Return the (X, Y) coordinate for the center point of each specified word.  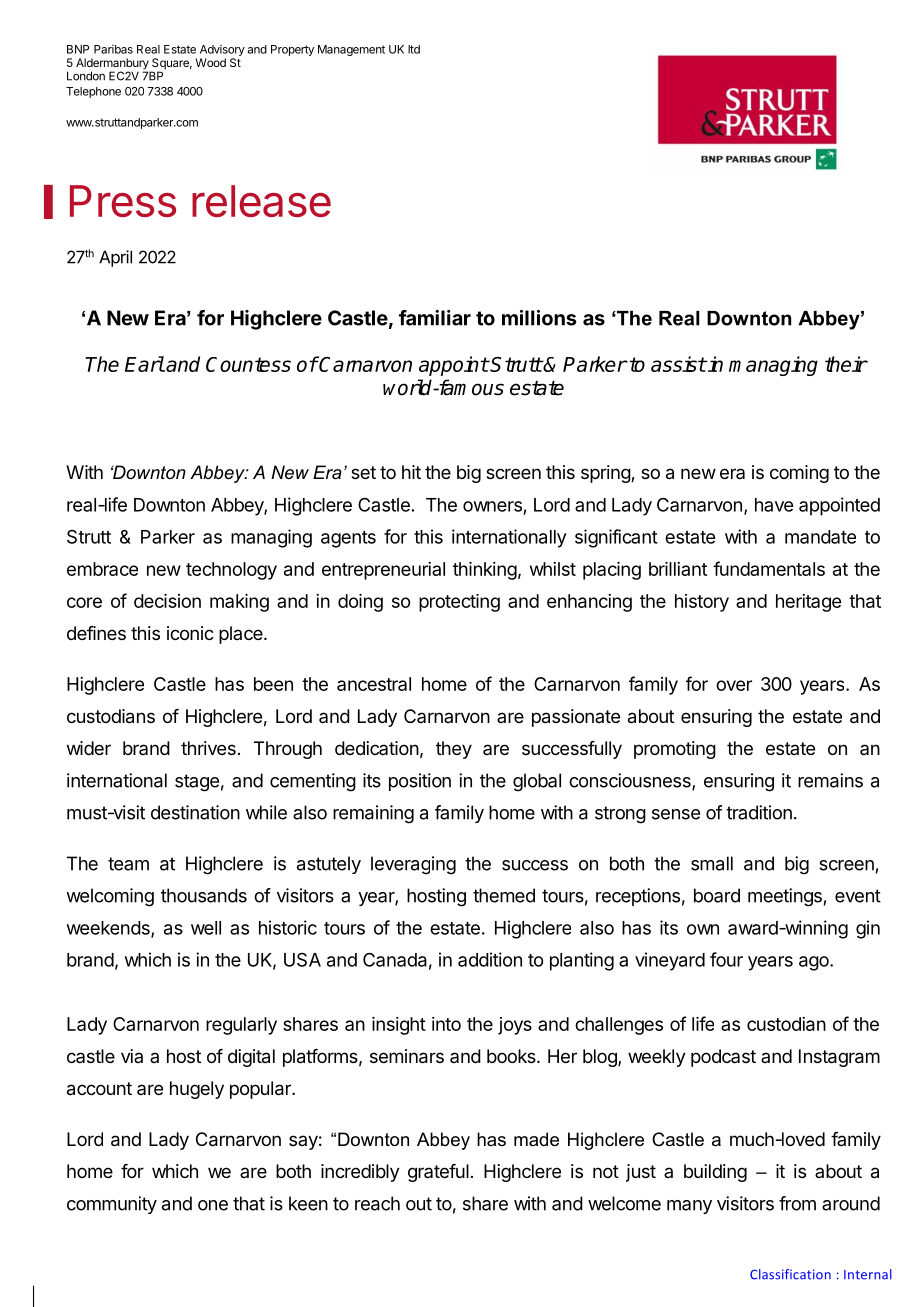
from (797, 1203)
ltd (414, 49)
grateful (438, 1173)
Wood (210, 62)
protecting (459, 603)
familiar (435, 318)
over (734, 685)
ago (815, 963)
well (206, 928)
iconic (190, 633)
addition (490, 959)
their (846, 364)
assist (678, 364)
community (112, 1205)
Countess (248, 364)
